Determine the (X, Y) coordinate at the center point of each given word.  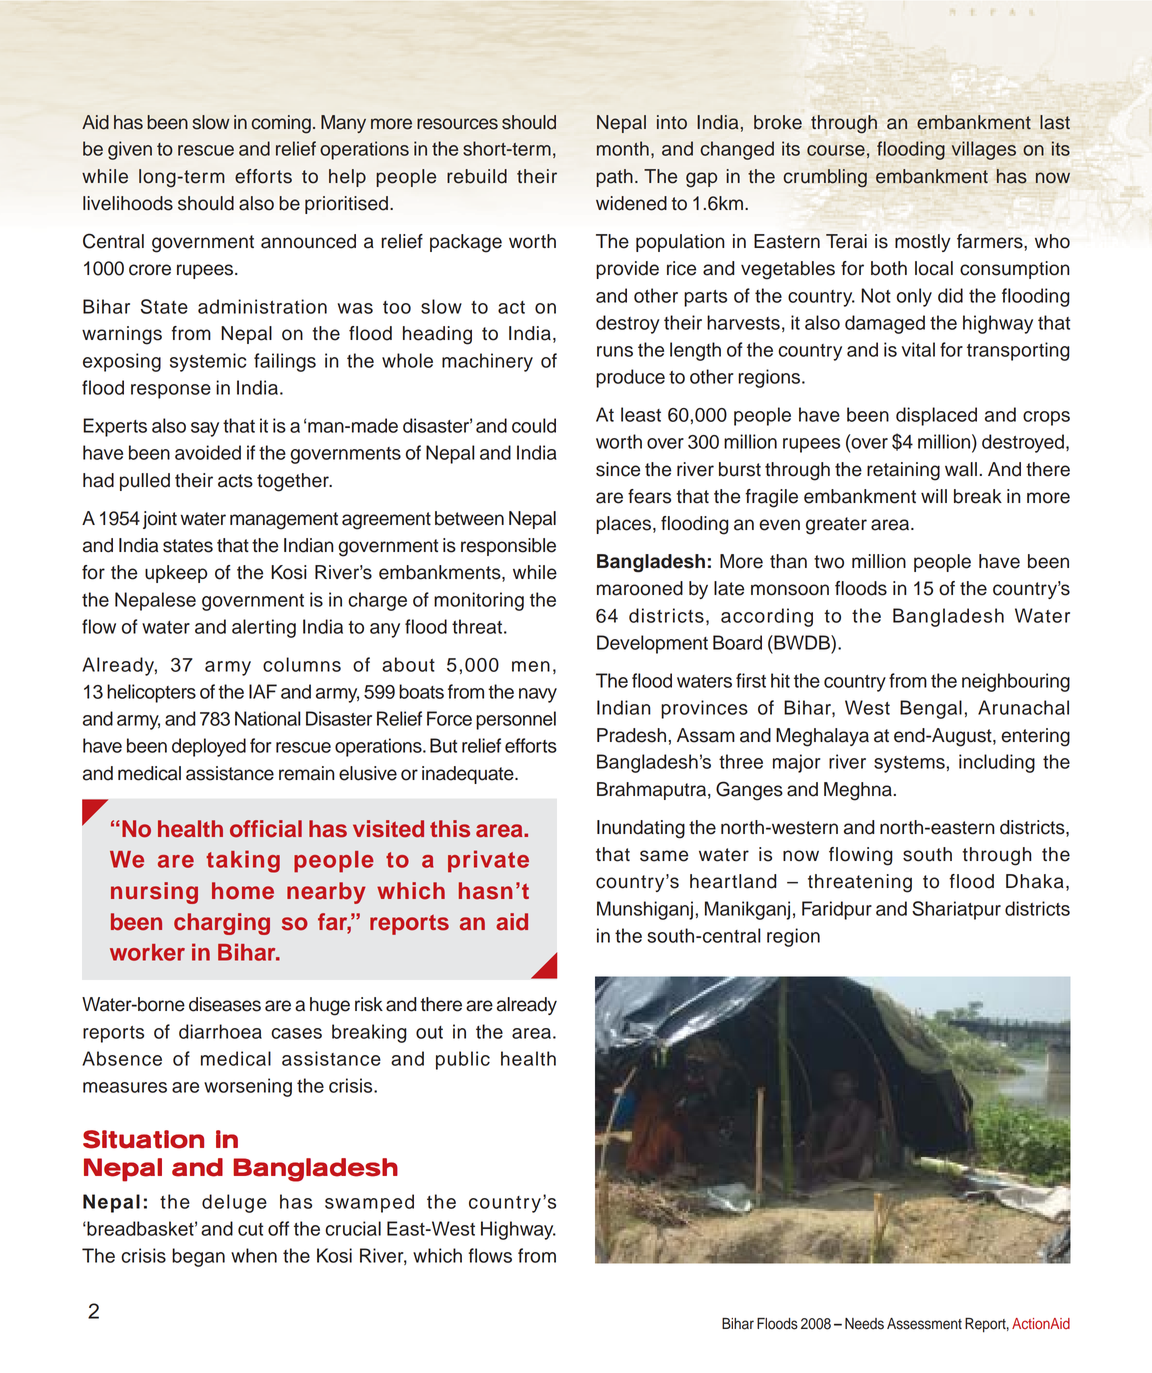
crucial (353, 1228)
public (463, 1060)
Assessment (924, 1324)
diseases (225, 1004)
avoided (208, 452)
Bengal (931, 709)
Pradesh (631, 735)
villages (984, 150)
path (614, 178)
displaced (936, 416)
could (534, 425)
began (198, 1257)
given (130, 150)
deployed (209, 747)
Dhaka (1035, 881)
